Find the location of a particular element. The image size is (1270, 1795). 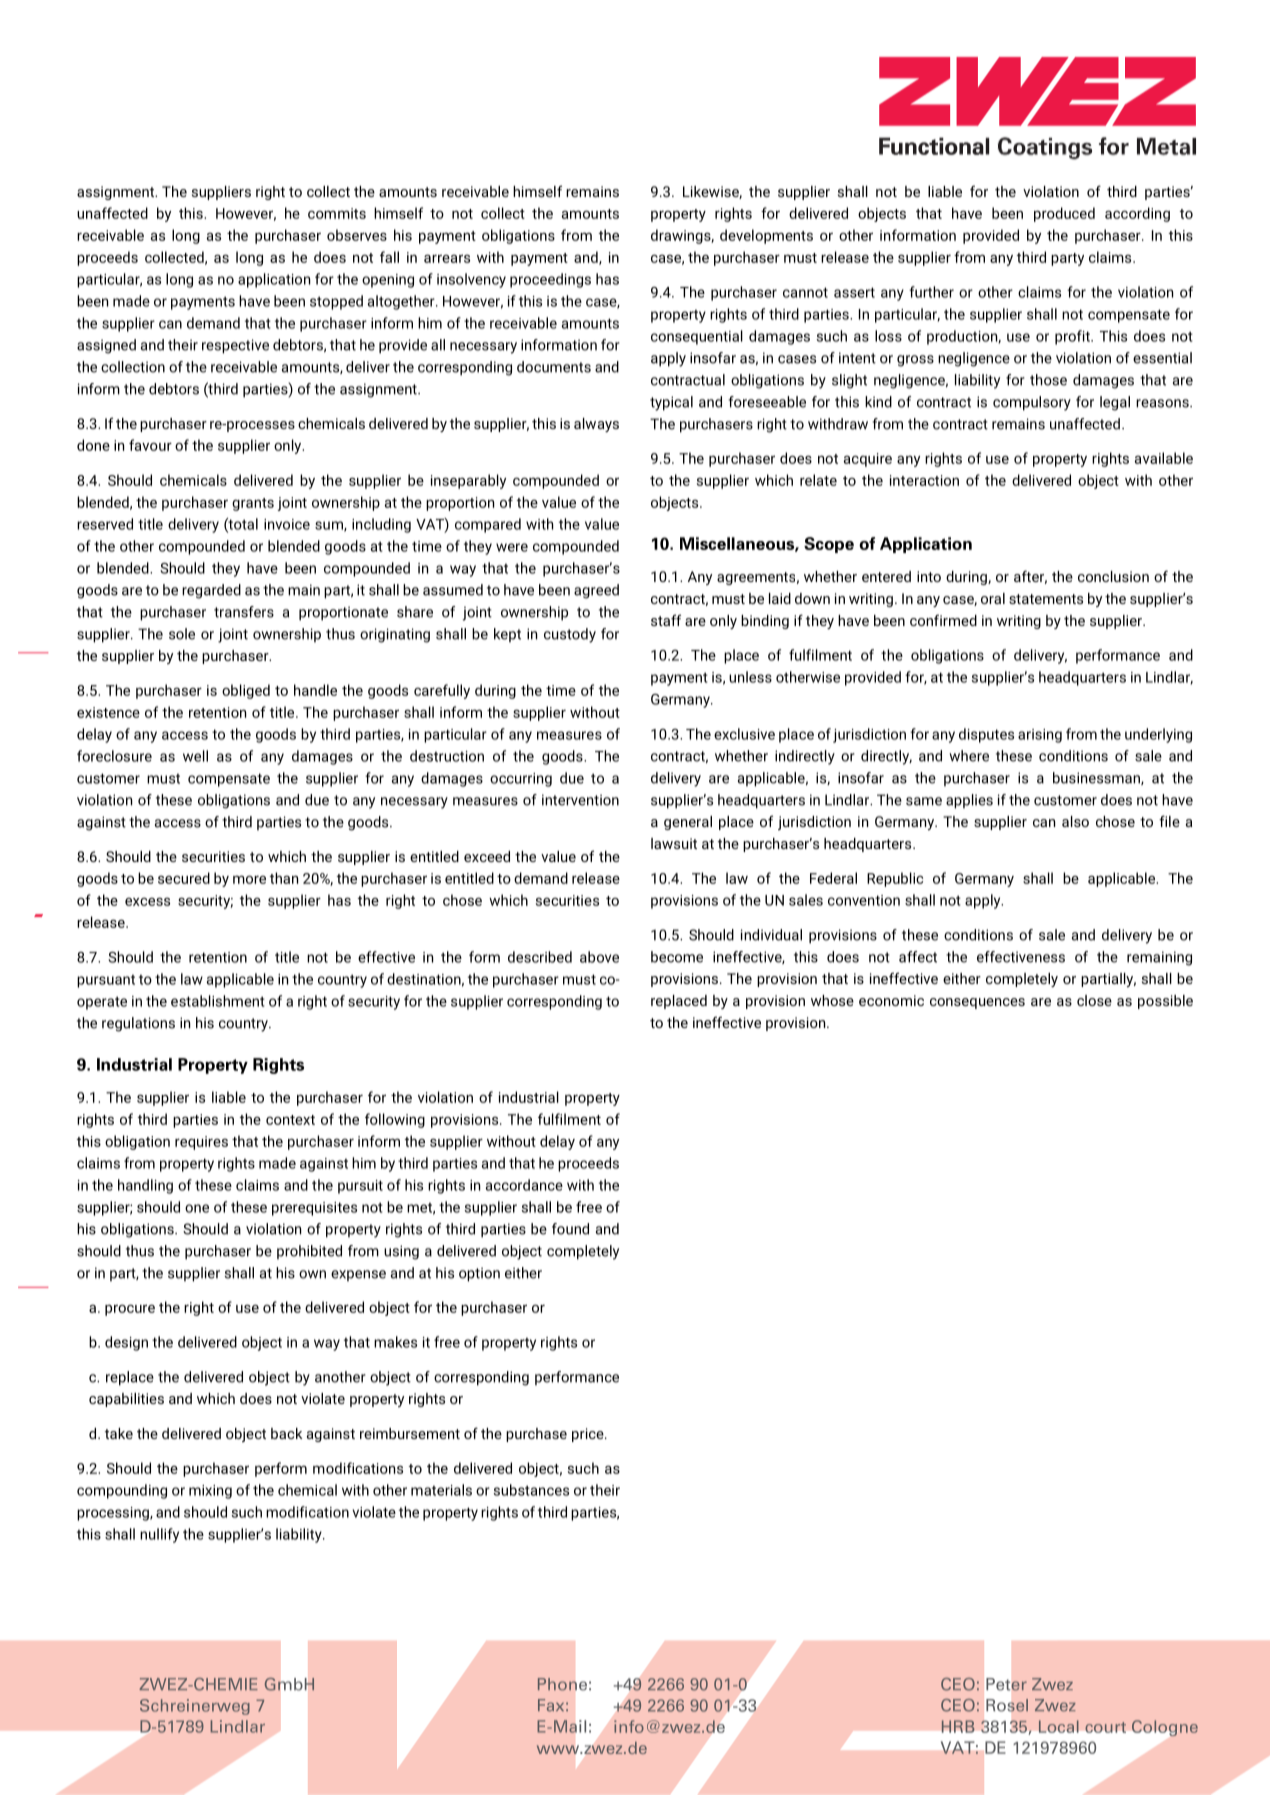

arising is located at coordinates (1040, 736).
